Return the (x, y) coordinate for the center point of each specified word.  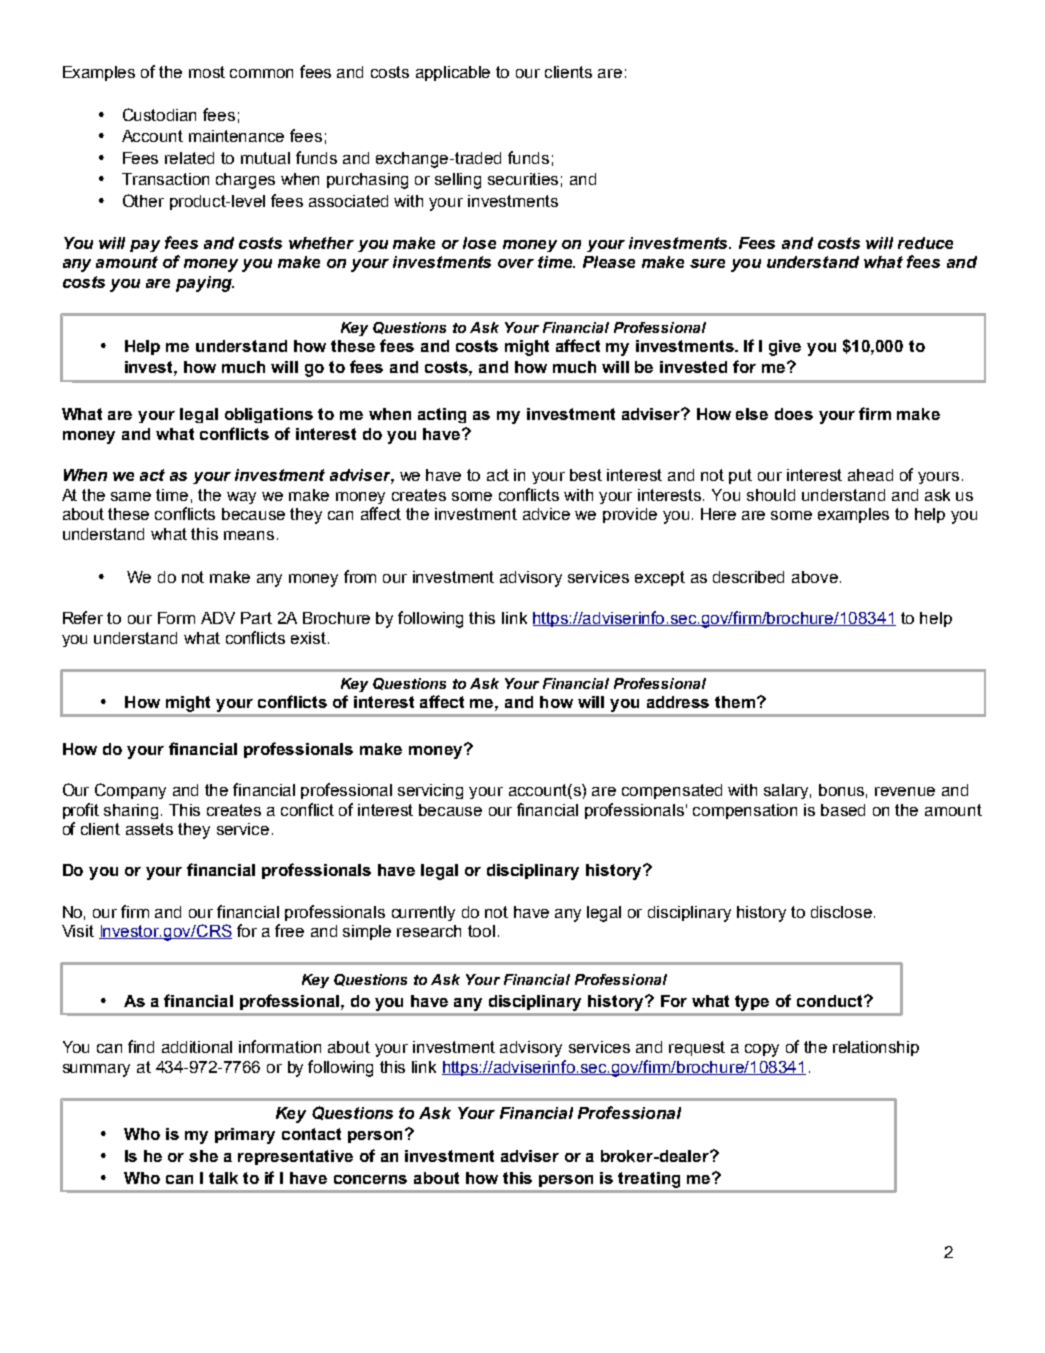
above (815, 577)
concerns (370, 1179)
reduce (925, 243)
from (360, 576)
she (203, 1156)
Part (256, 618)
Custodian (159, 114)
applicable (453, 73)
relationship (876, 1048)
